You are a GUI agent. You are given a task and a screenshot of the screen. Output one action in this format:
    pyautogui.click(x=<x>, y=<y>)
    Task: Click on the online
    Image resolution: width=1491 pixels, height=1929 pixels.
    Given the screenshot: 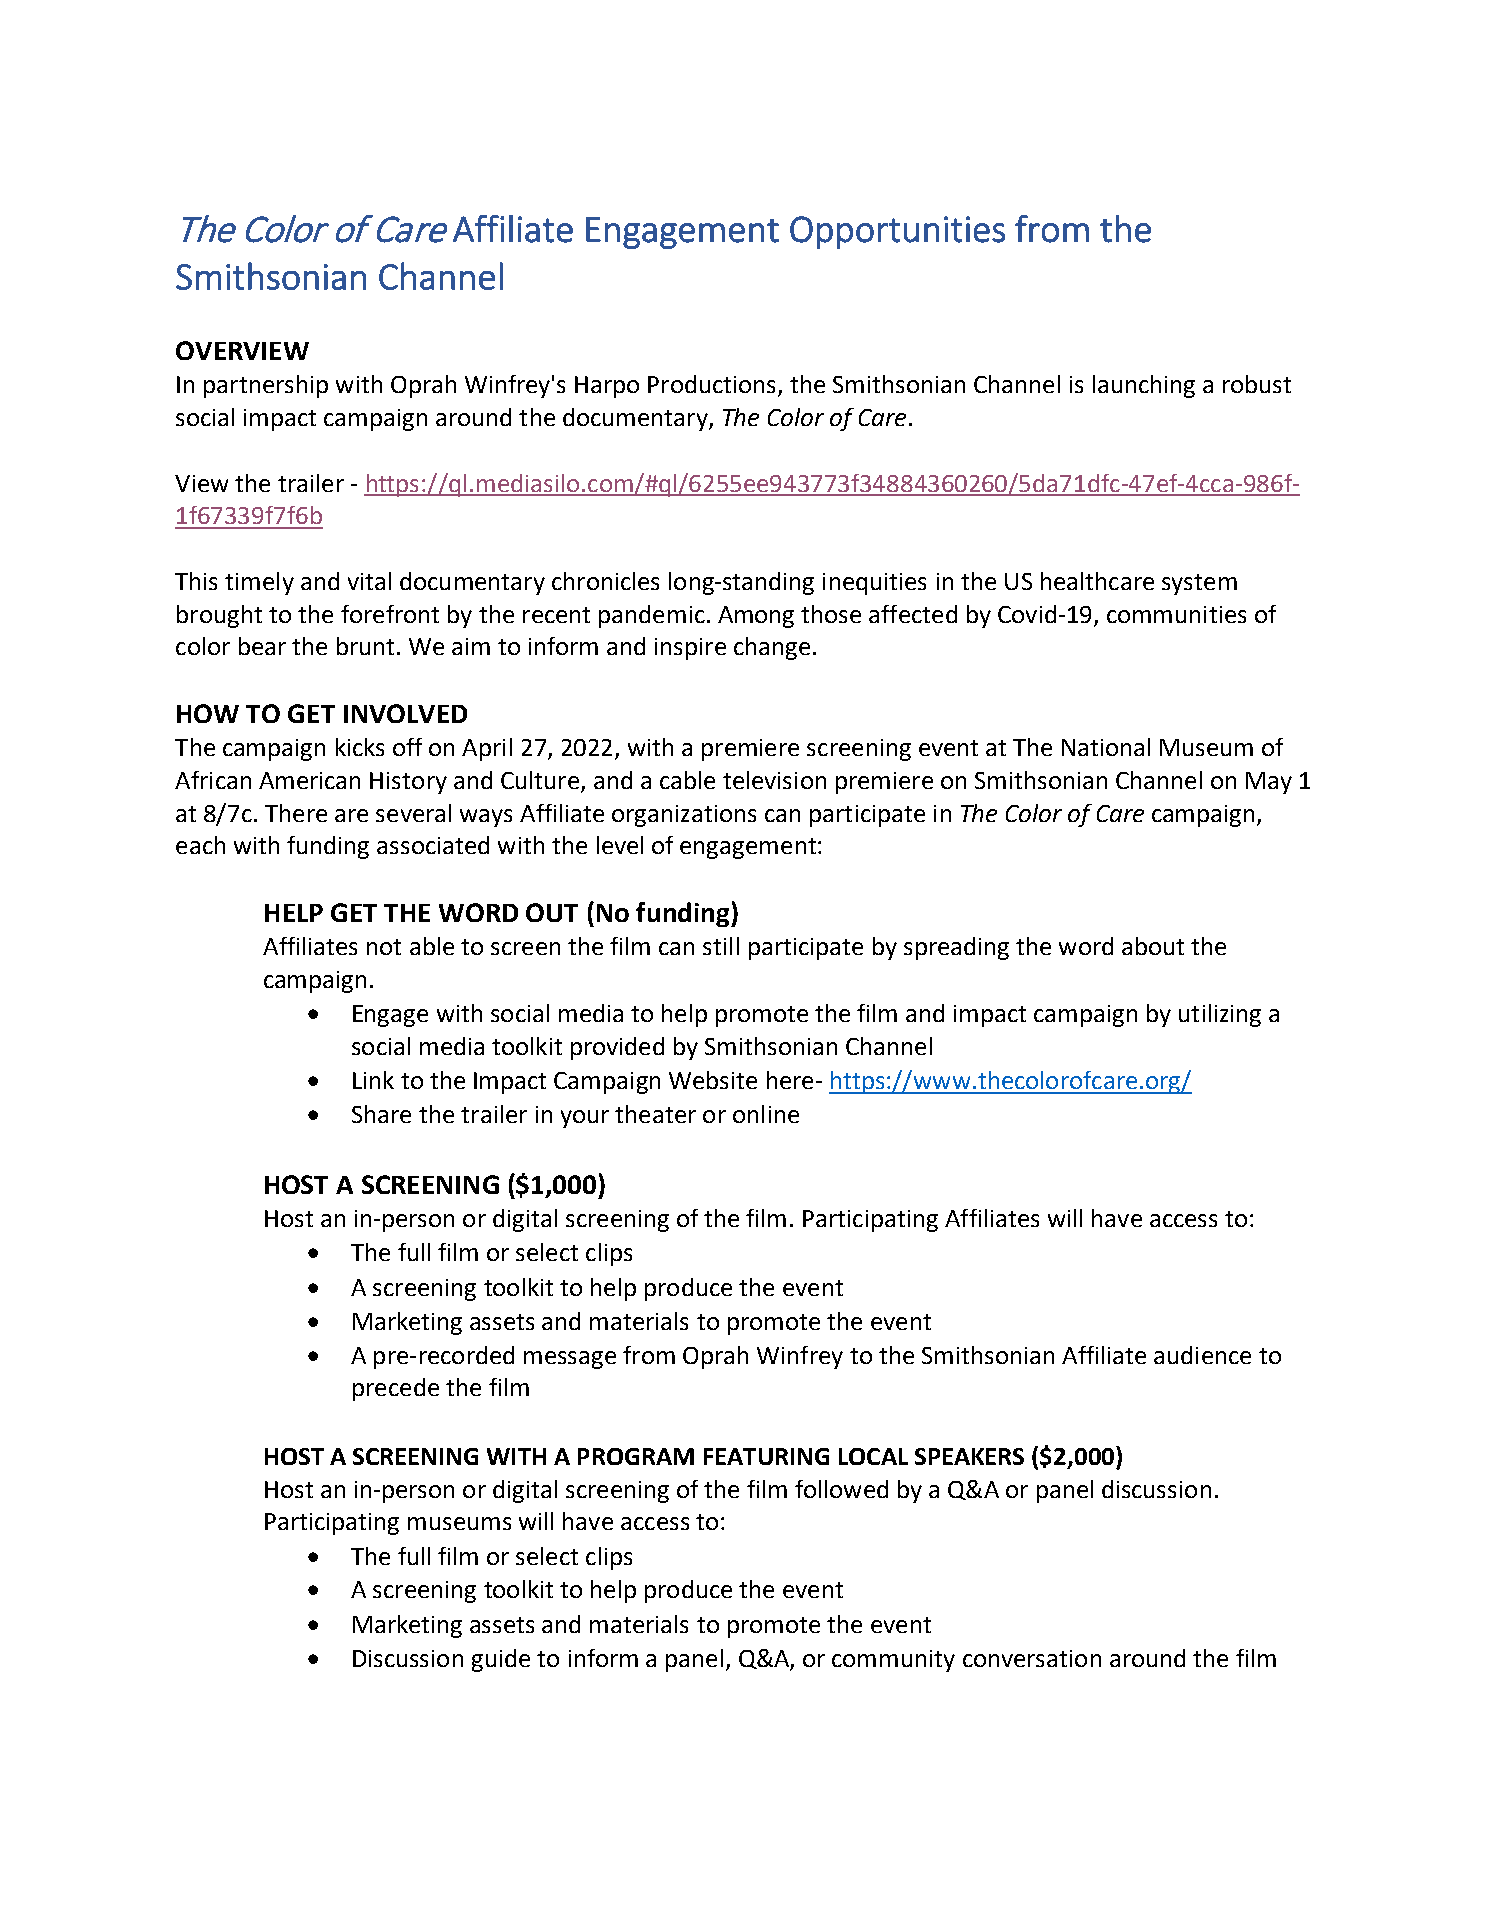 What is the action you would take?
    pyautogui.click(x=766, y=1114)
